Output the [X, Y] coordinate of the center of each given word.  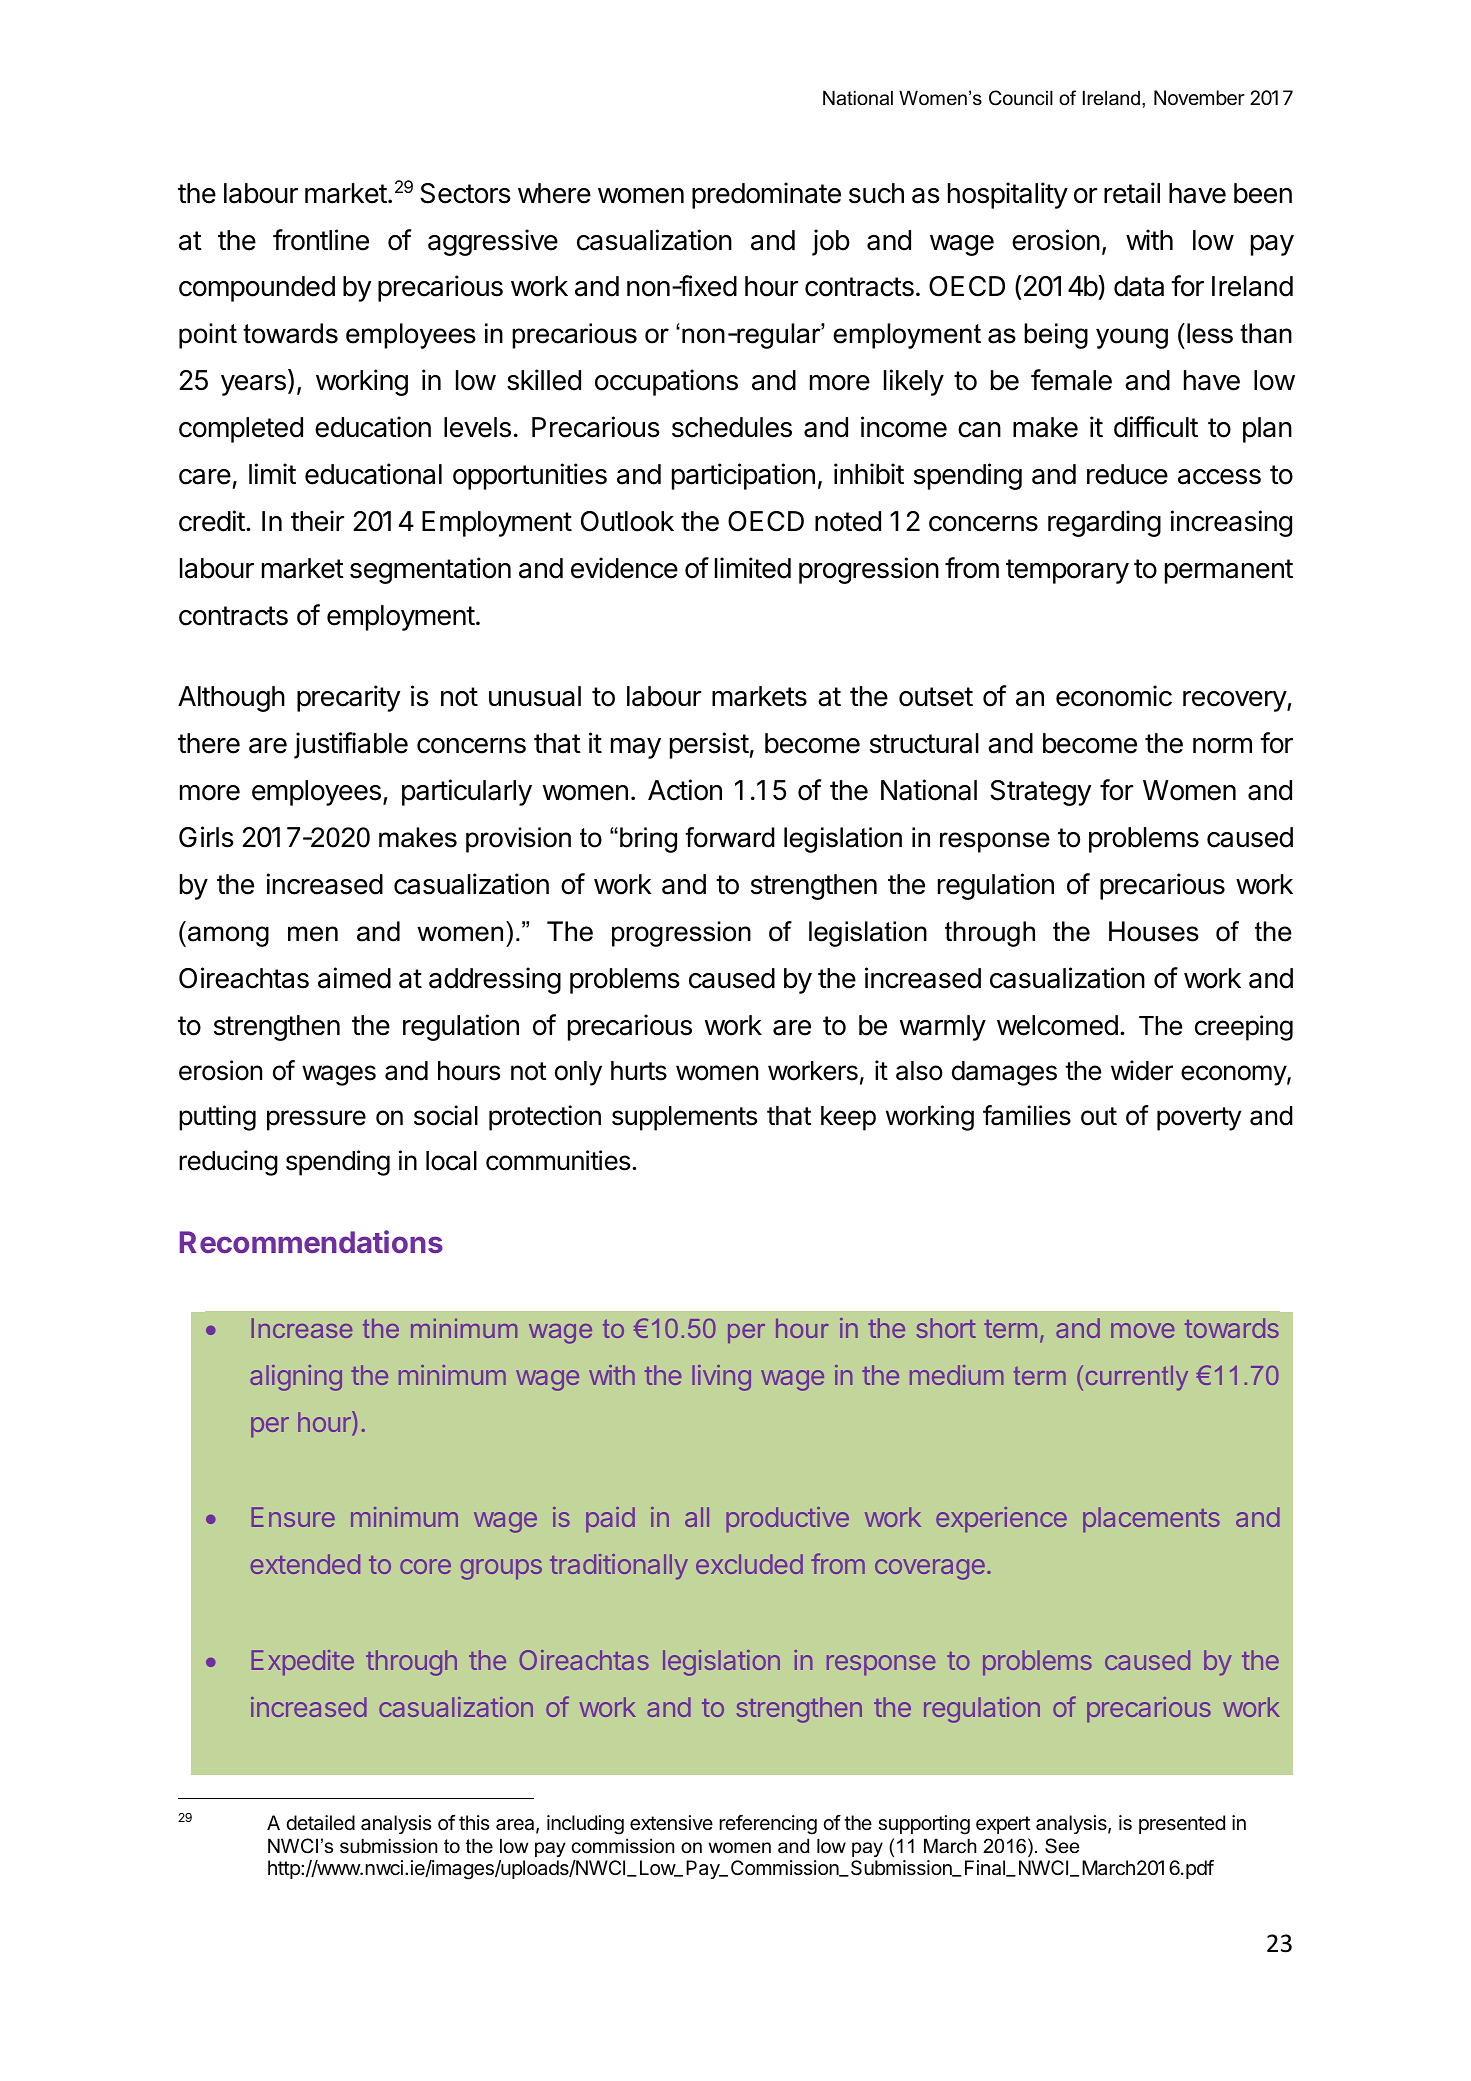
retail [1132, 193]
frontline [321, 240]
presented [1182, 1824]
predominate [766, 195]
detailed [320, 1823]
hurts [639, 1071]
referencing [768, 1825]
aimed [354, 978]
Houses [1154, 931]
